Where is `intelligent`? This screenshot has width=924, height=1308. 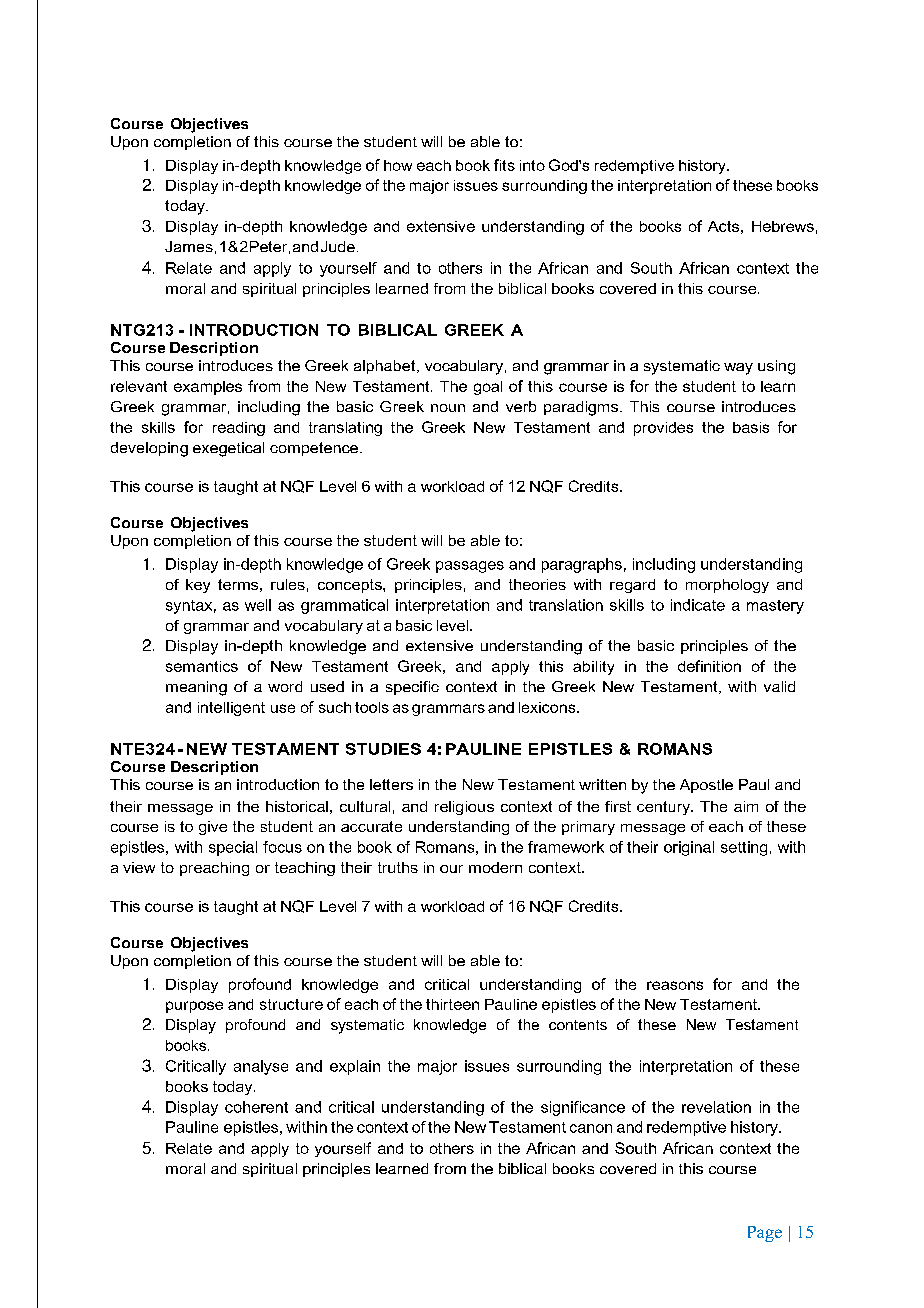 intelligent is located at coordinates (231, 709).
